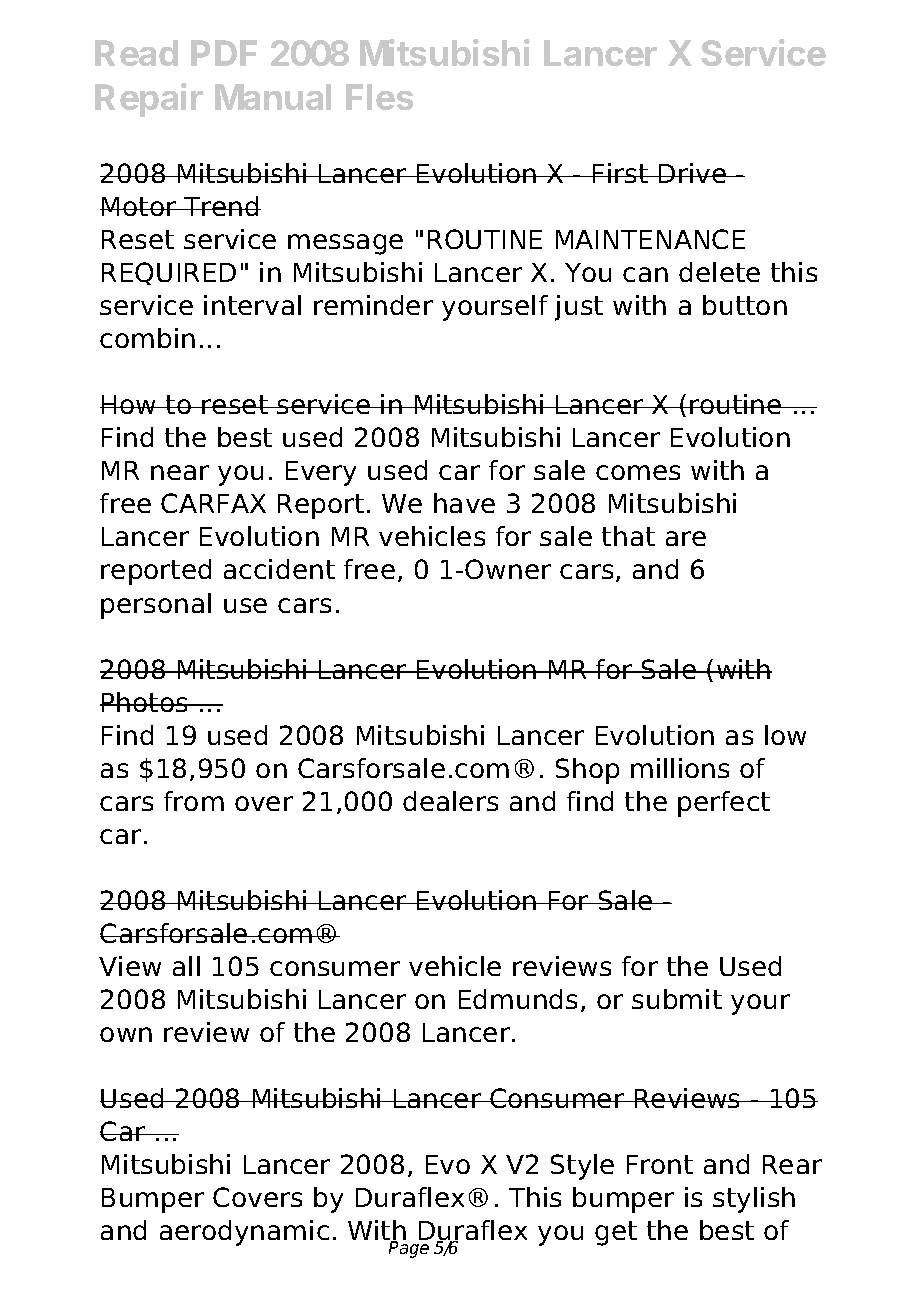  What do you see at coordinates (186, 966) in the image?
I see `all` at bounding box center [186, 966].
